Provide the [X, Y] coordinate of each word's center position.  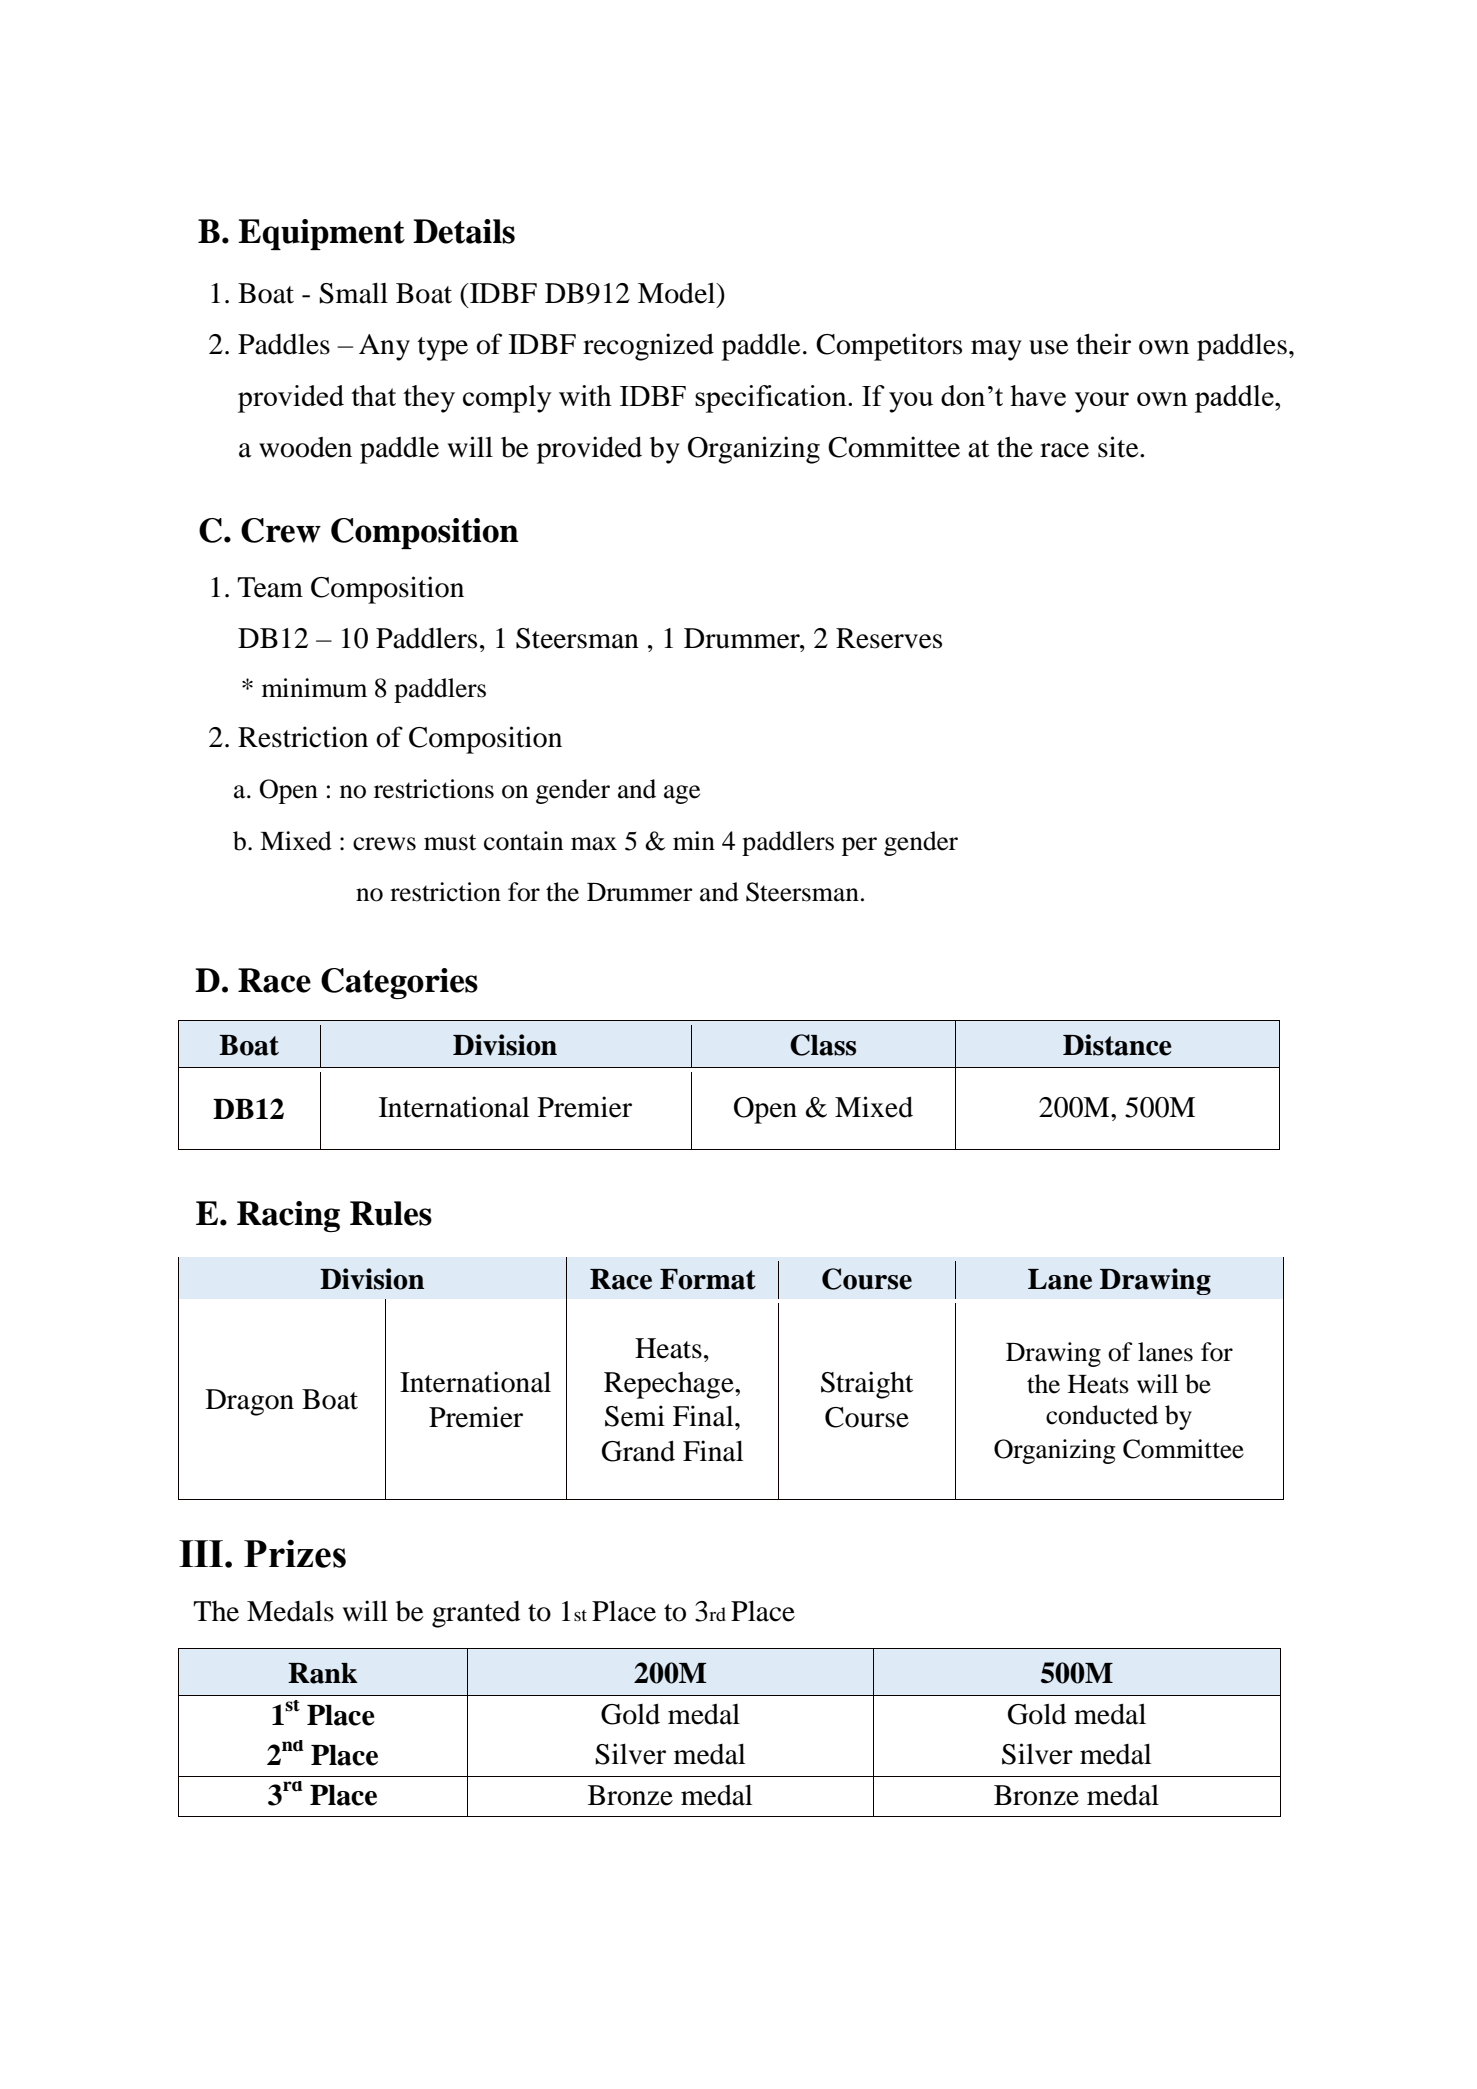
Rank [323, 1673]
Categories [399, 983]
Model [678, 293]
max [594, 844]
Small [353, 293]
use [1049, 347]
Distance [1117, 1045]
